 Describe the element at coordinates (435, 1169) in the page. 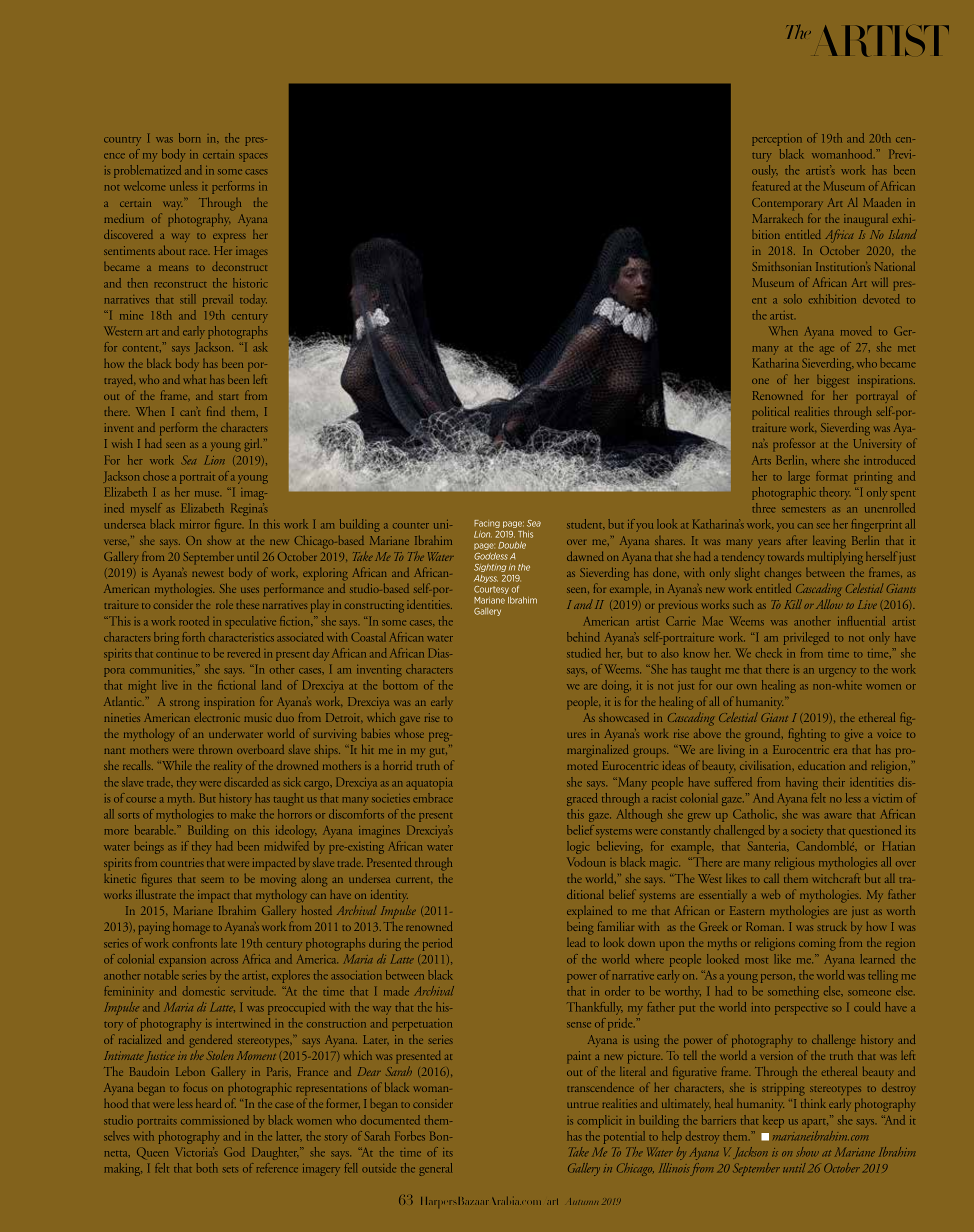

I see `general` at that location.
